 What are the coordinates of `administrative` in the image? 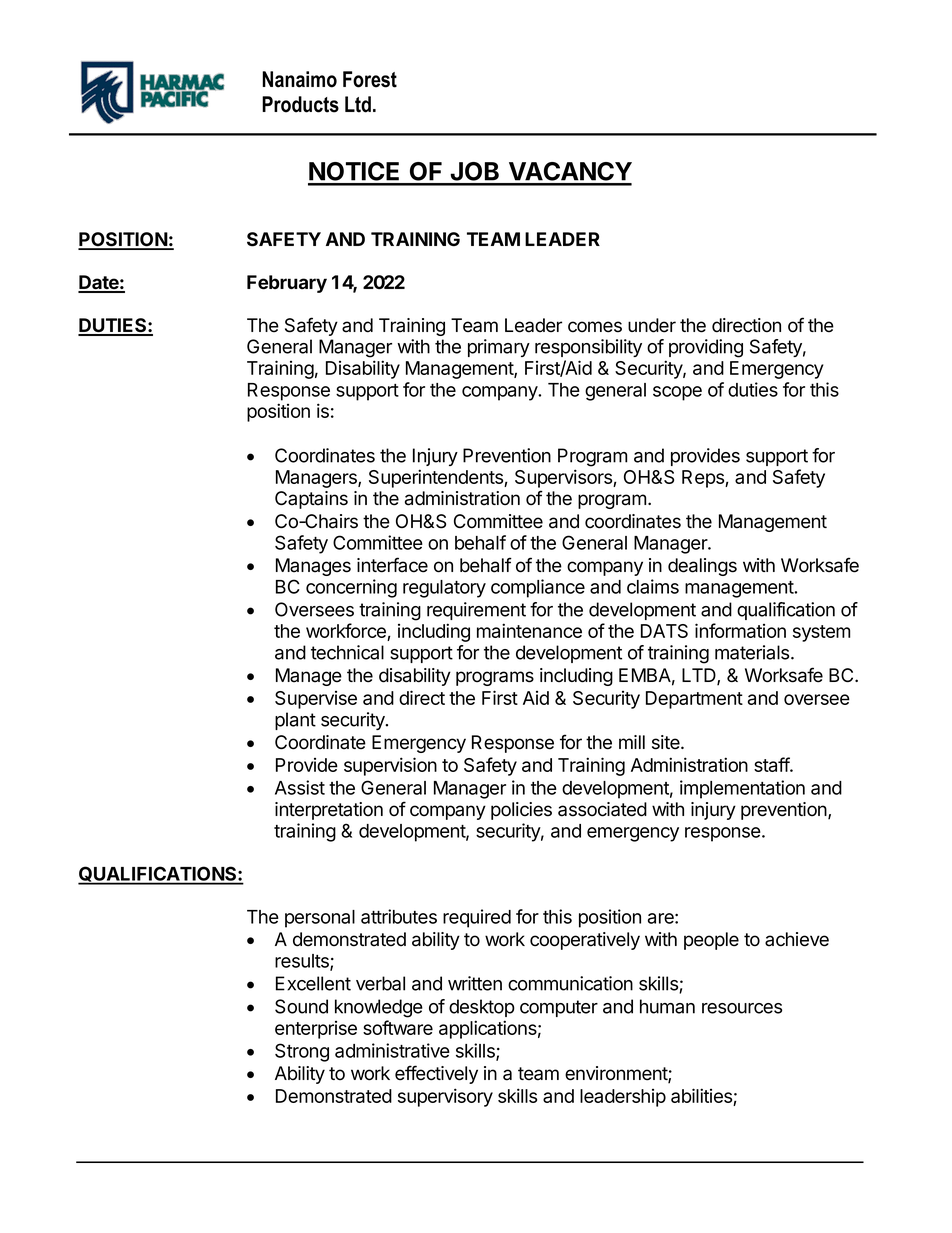 It's located at (392, 1050).
